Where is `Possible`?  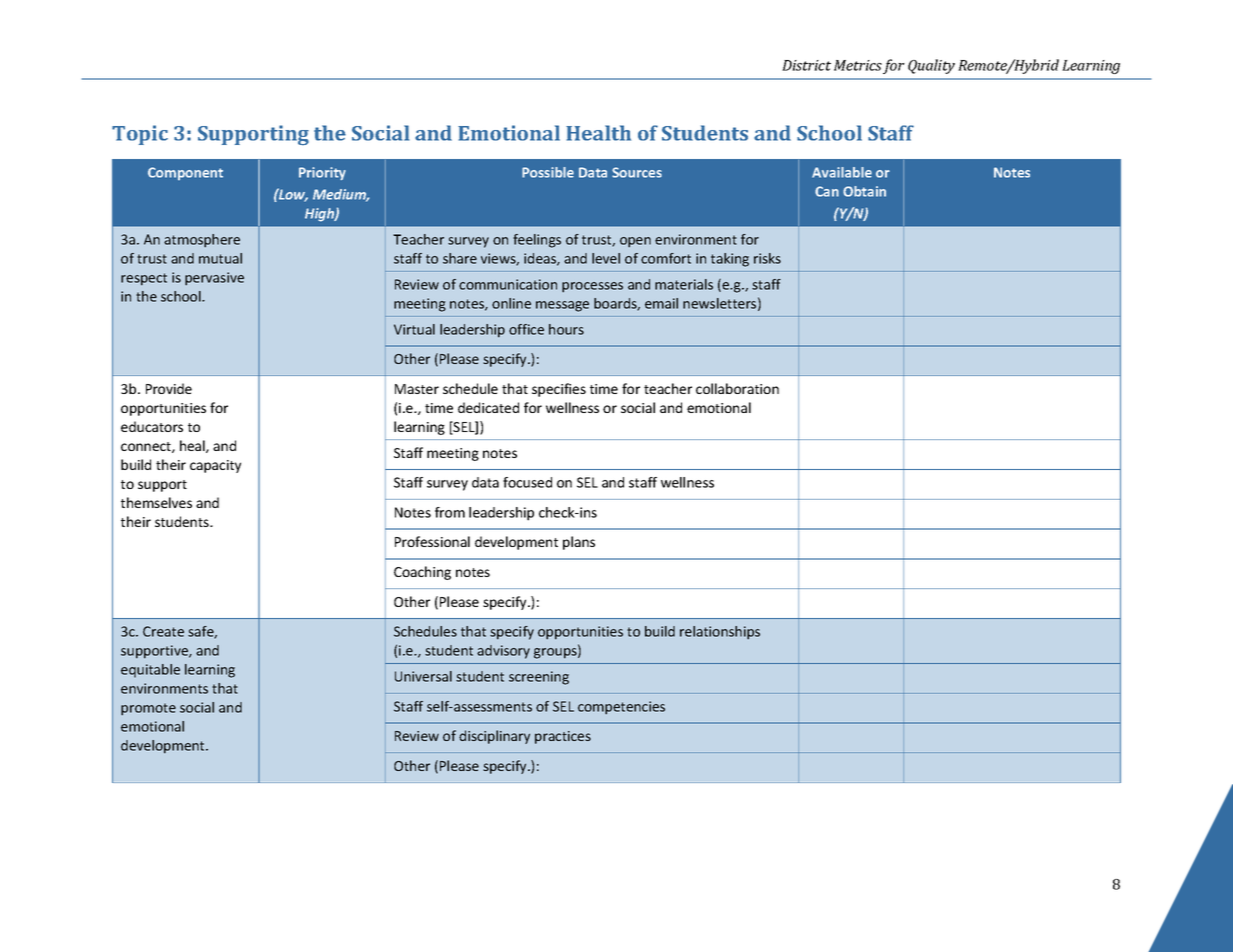
Possible is located at coordinates (548, 172).
